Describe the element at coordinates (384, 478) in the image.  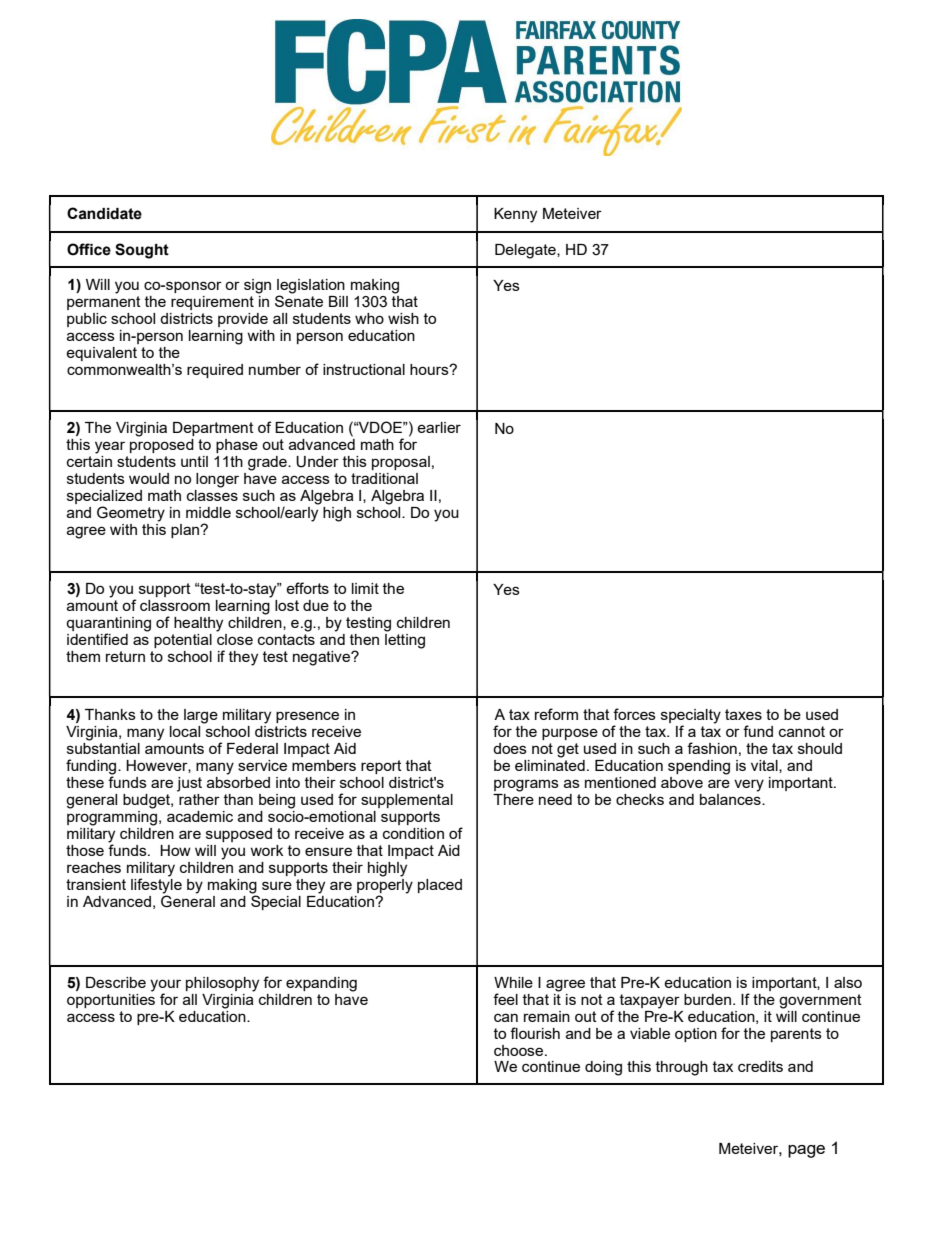
I see `traditional` at that location.
